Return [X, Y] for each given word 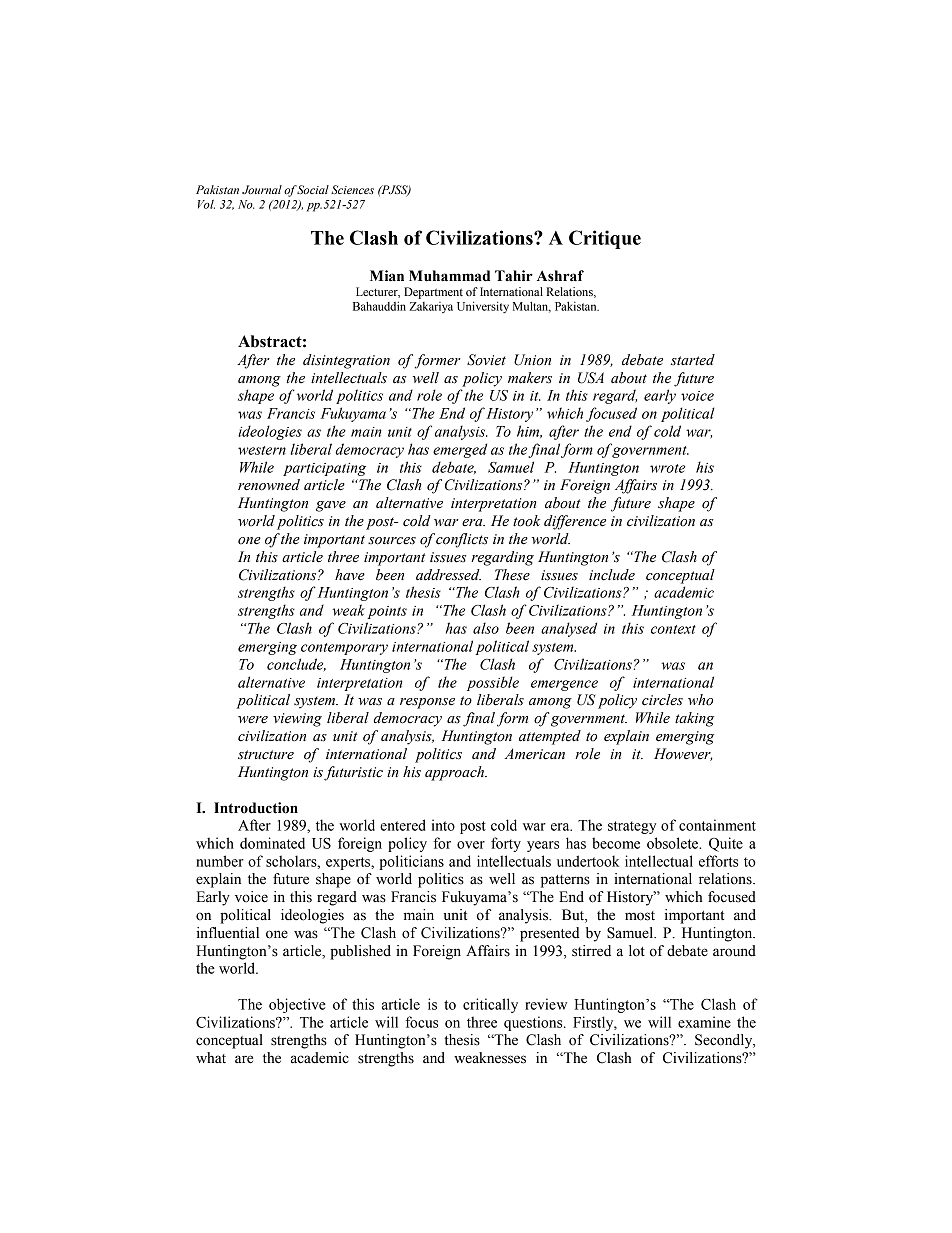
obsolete [674, 843]
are [244, 1059]
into [443, 825]
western [262, 450]
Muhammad [449, 276]
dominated [272, 843]
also [486, 628]
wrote [667, 468]
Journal [262, 189]
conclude [296, 664]
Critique [605, 239]
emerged [460, 450]
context [673, 629]
